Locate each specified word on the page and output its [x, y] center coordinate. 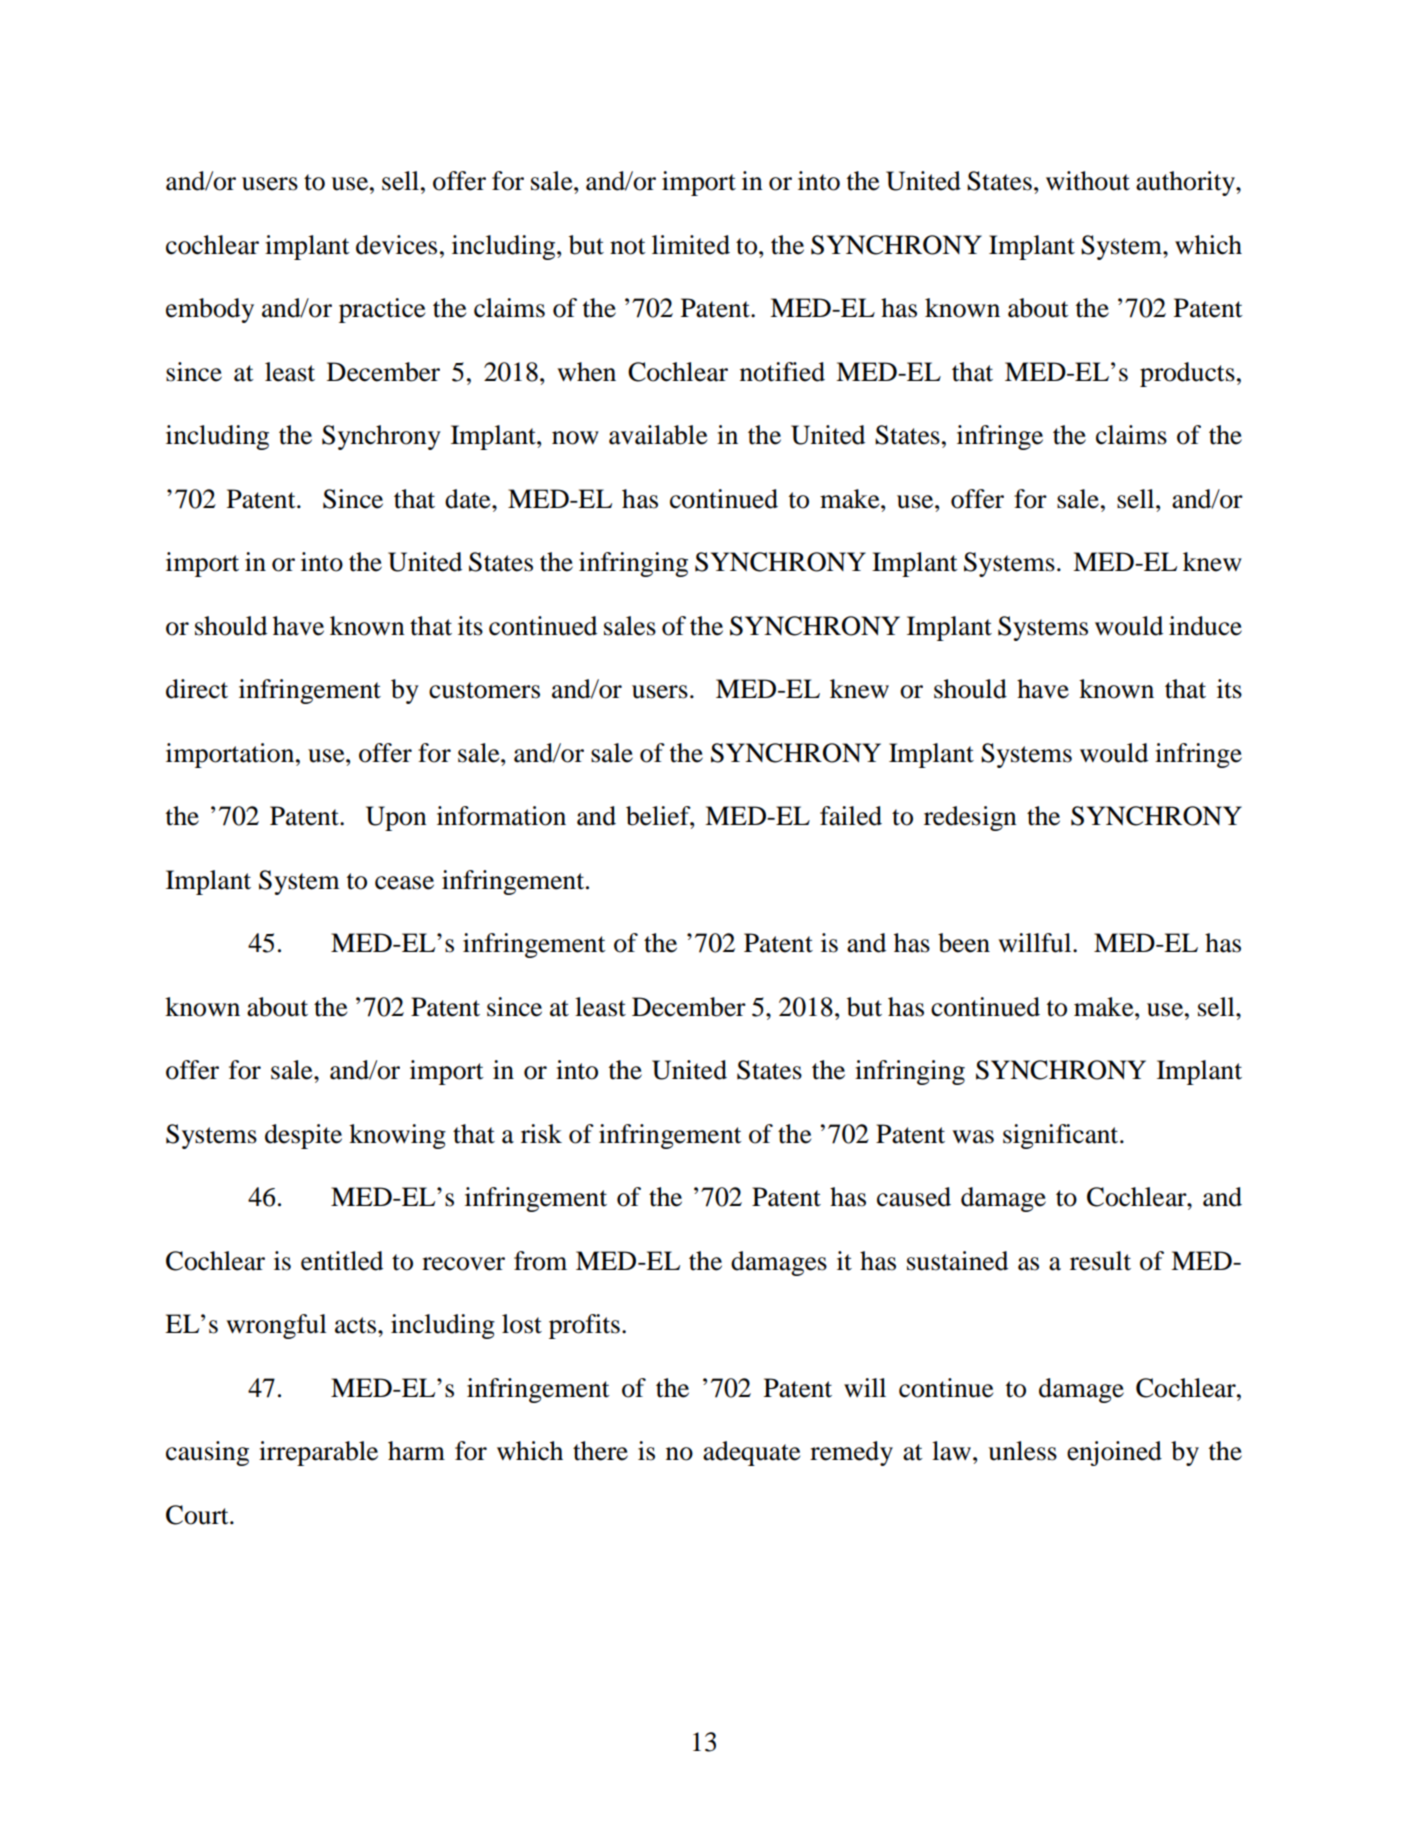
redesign [970, 818]
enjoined [1114, 1453]
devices [396, 245]
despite [303, 1136]
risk [541, 1134]
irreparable [318, 1453]
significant [1062, 1136]
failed [851, 816]
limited [691, 245]
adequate [751, 1453]
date [469, 499]
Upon [396, 818]
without [1088, 181]
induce [1205, 626]
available [658, 435]
